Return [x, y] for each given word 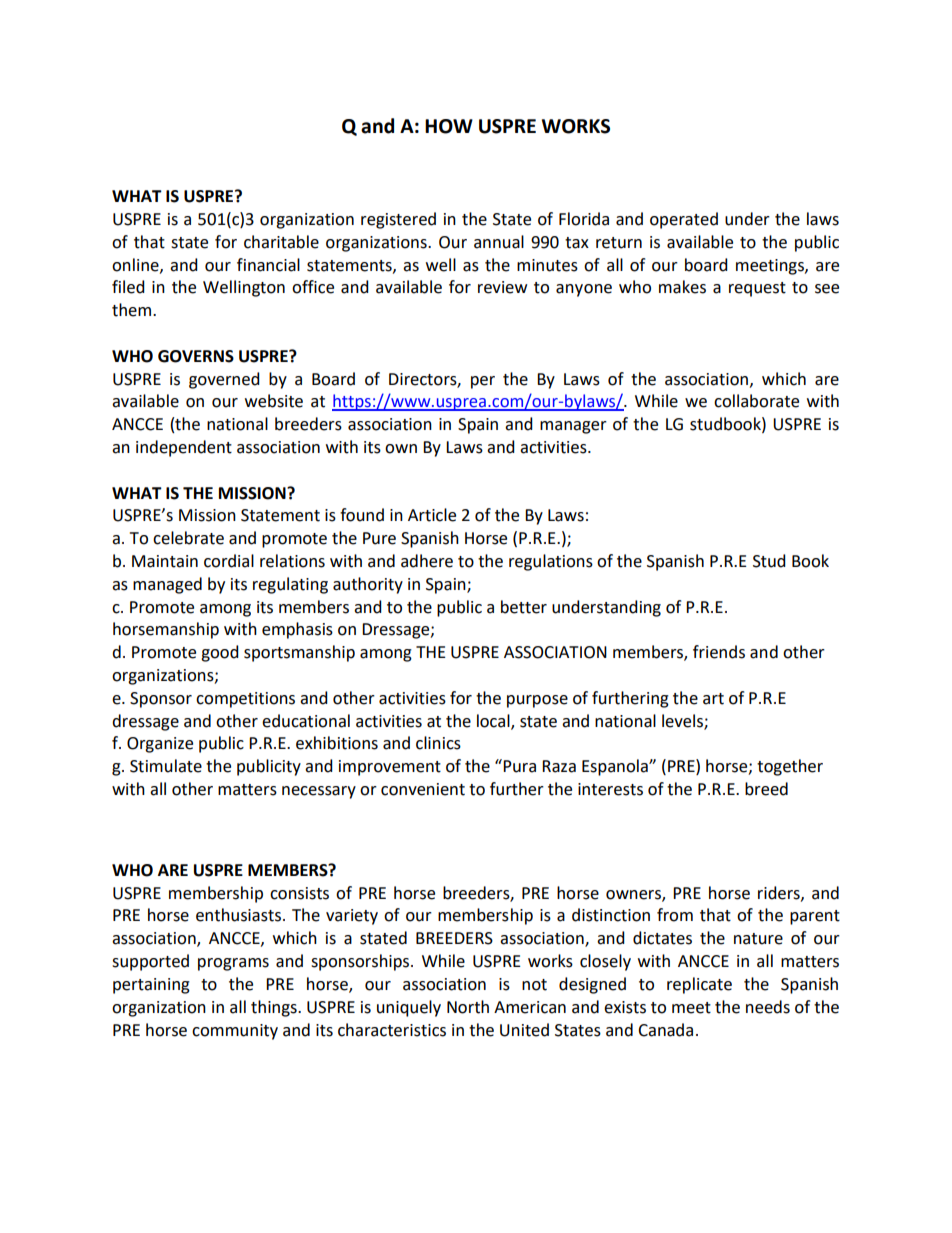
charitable [281, 242]
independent [184, 448]
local [494, 721]
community [235, 1032]
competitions [245, 700]
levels [683, 721]
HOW [449, 126]
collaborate [756, 401]
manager [573, 427]
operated [684, 220]
